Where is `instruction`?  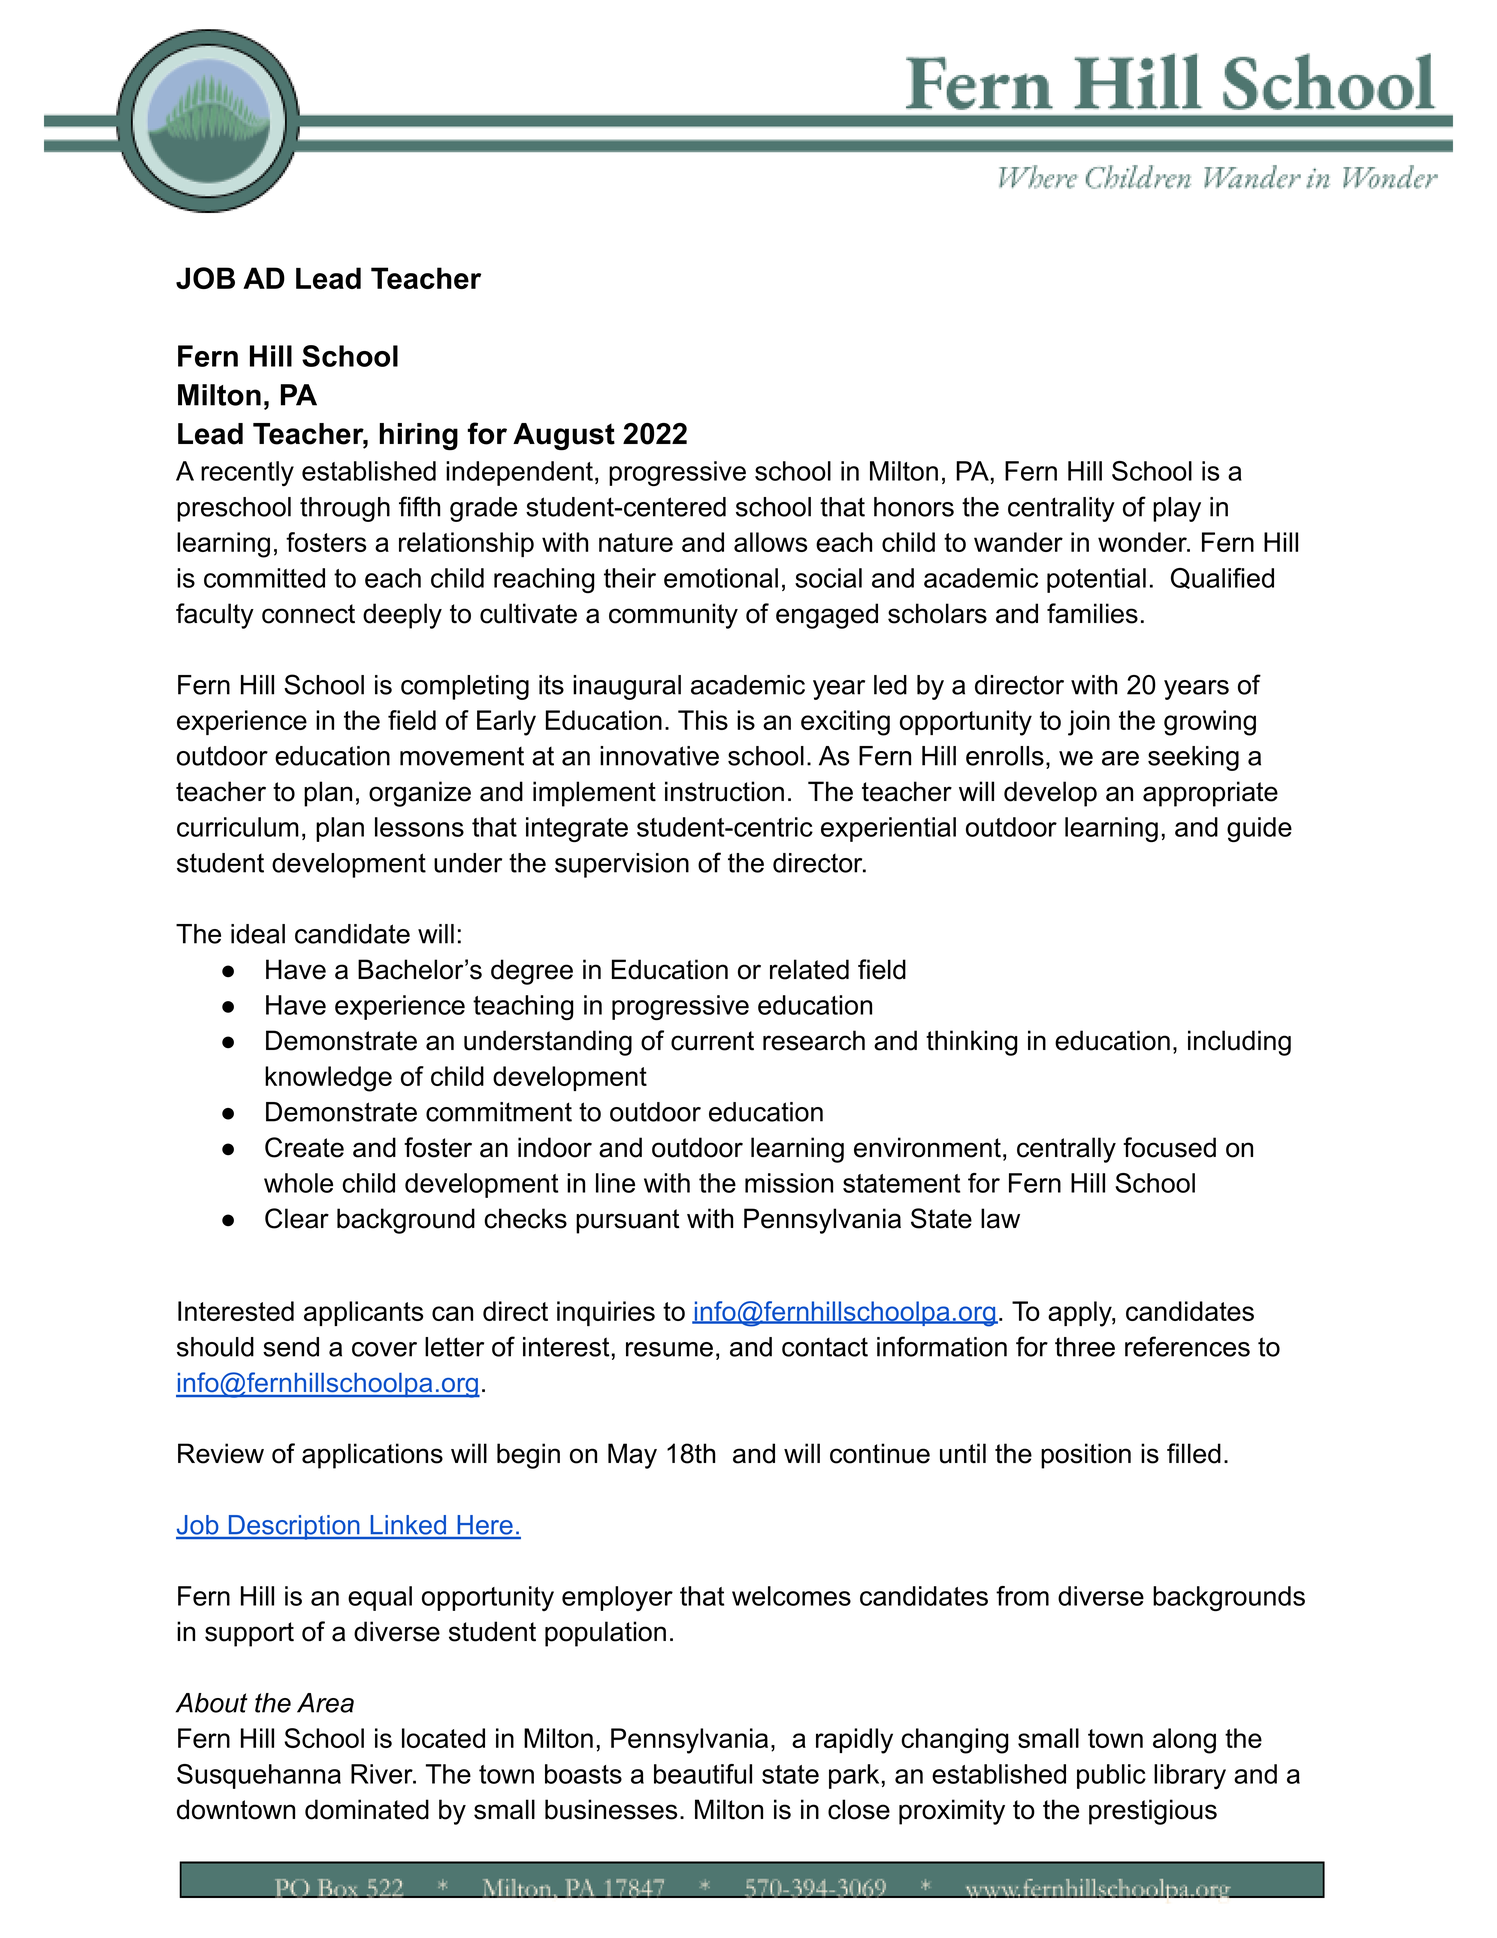 instruction is located at coordinates (724, 791).
